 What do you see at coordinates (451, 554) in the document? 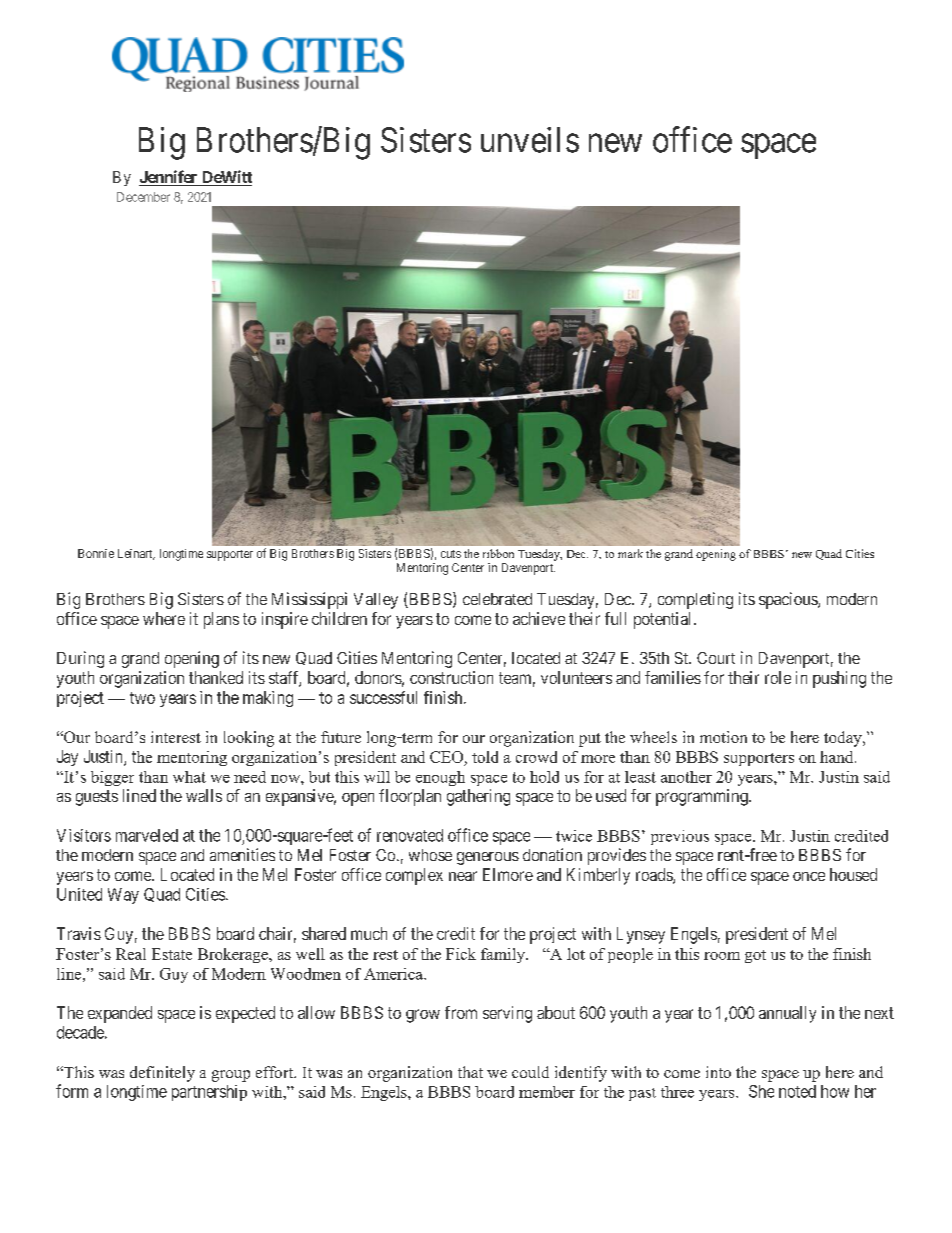
I see `cuts` at bounding box center [451, 554].
